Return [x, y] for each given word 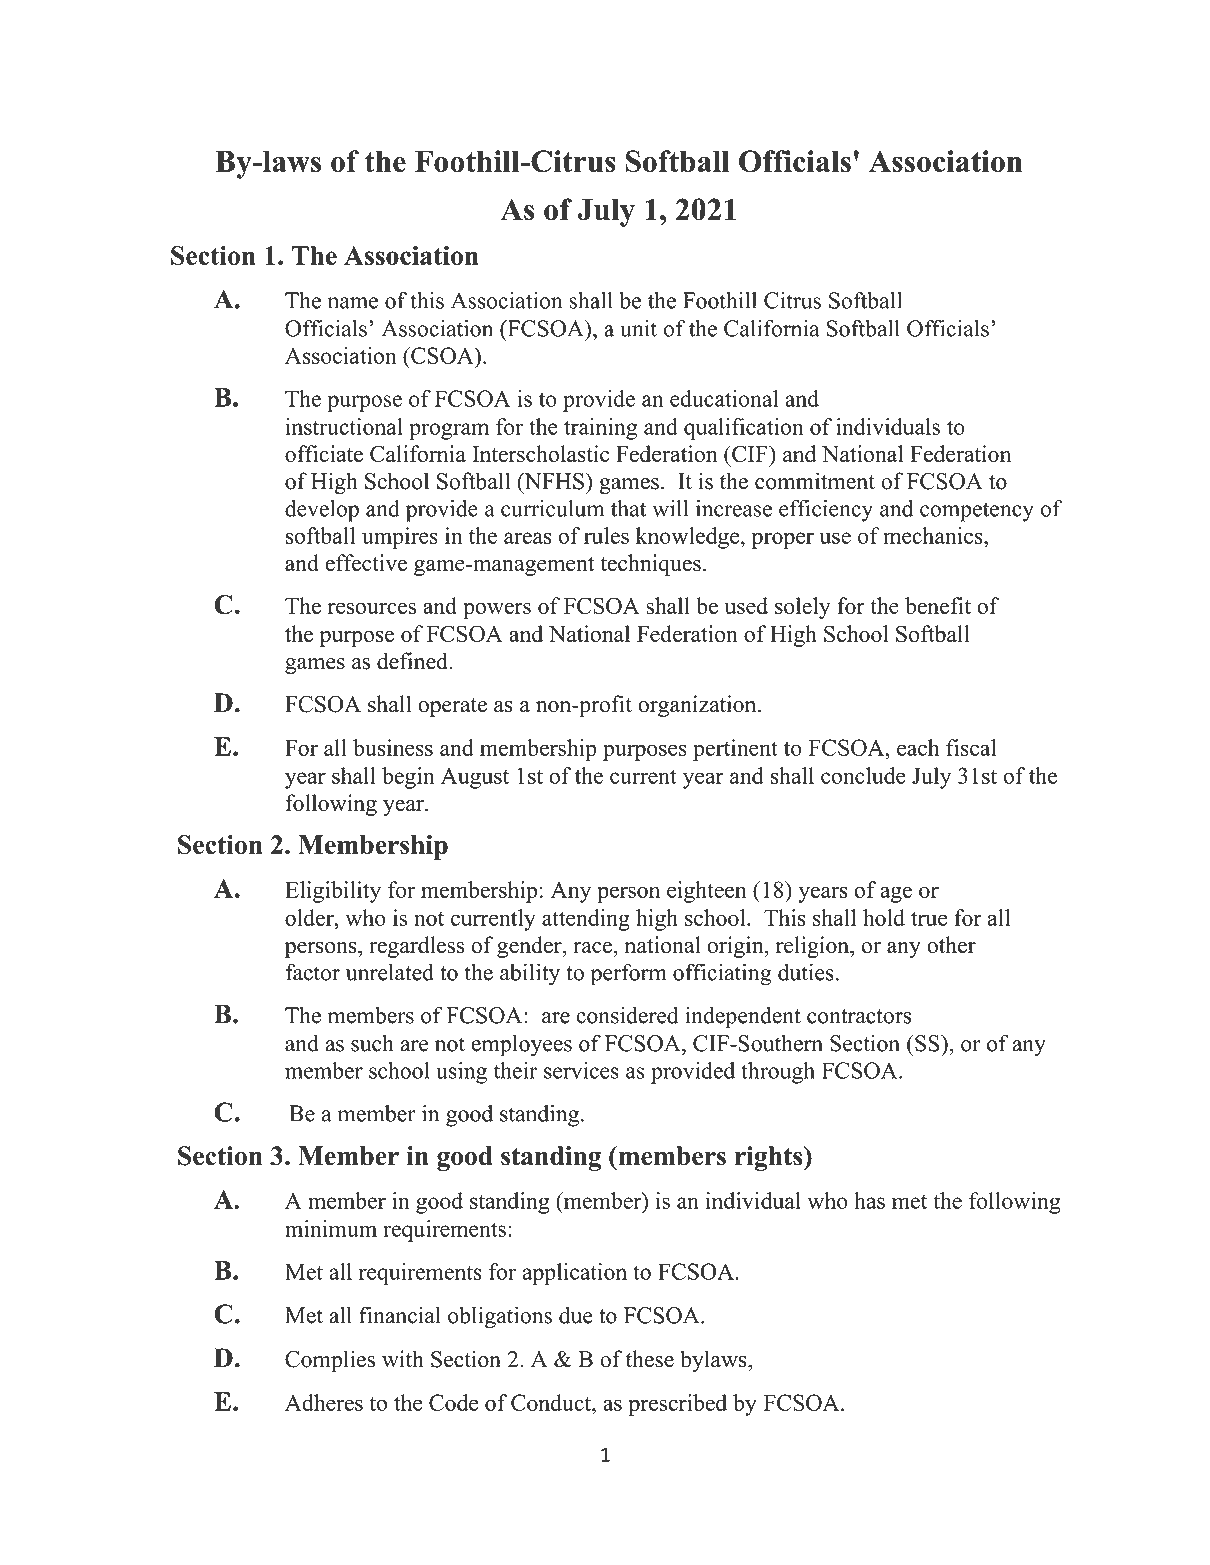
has [869, 1200]
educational [724, 398]
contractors [859, 1016]
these [650, 1359]
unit [638, 328]
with [403, 1358]
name [353, 303]
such [372, 1043]
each [918, 747]
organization [698, 706]
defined [413, 661]
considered [627, 1015]
